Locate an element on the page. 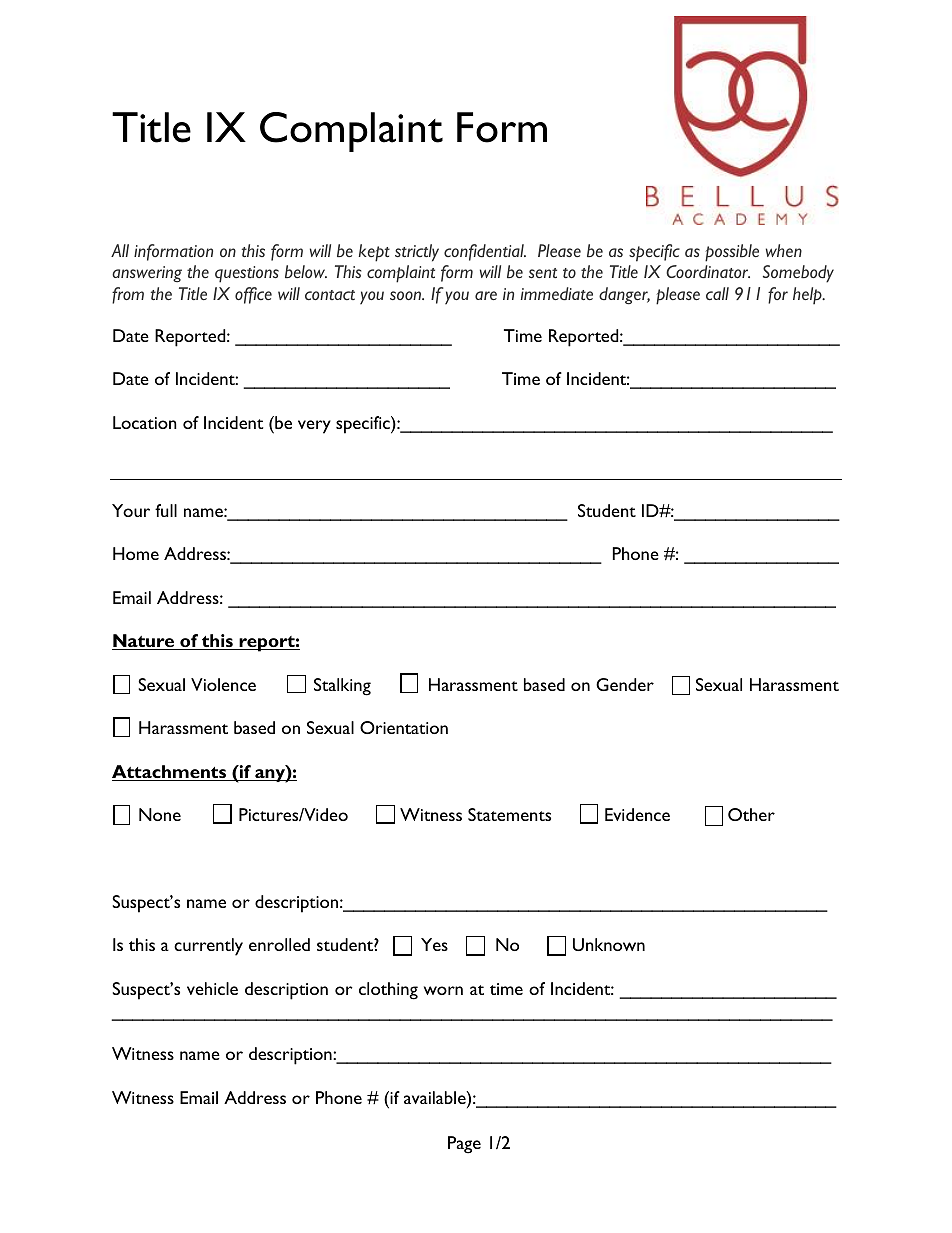 The width and height of the document is (952, 1233). Yes is located at coordinates (434, 944).
